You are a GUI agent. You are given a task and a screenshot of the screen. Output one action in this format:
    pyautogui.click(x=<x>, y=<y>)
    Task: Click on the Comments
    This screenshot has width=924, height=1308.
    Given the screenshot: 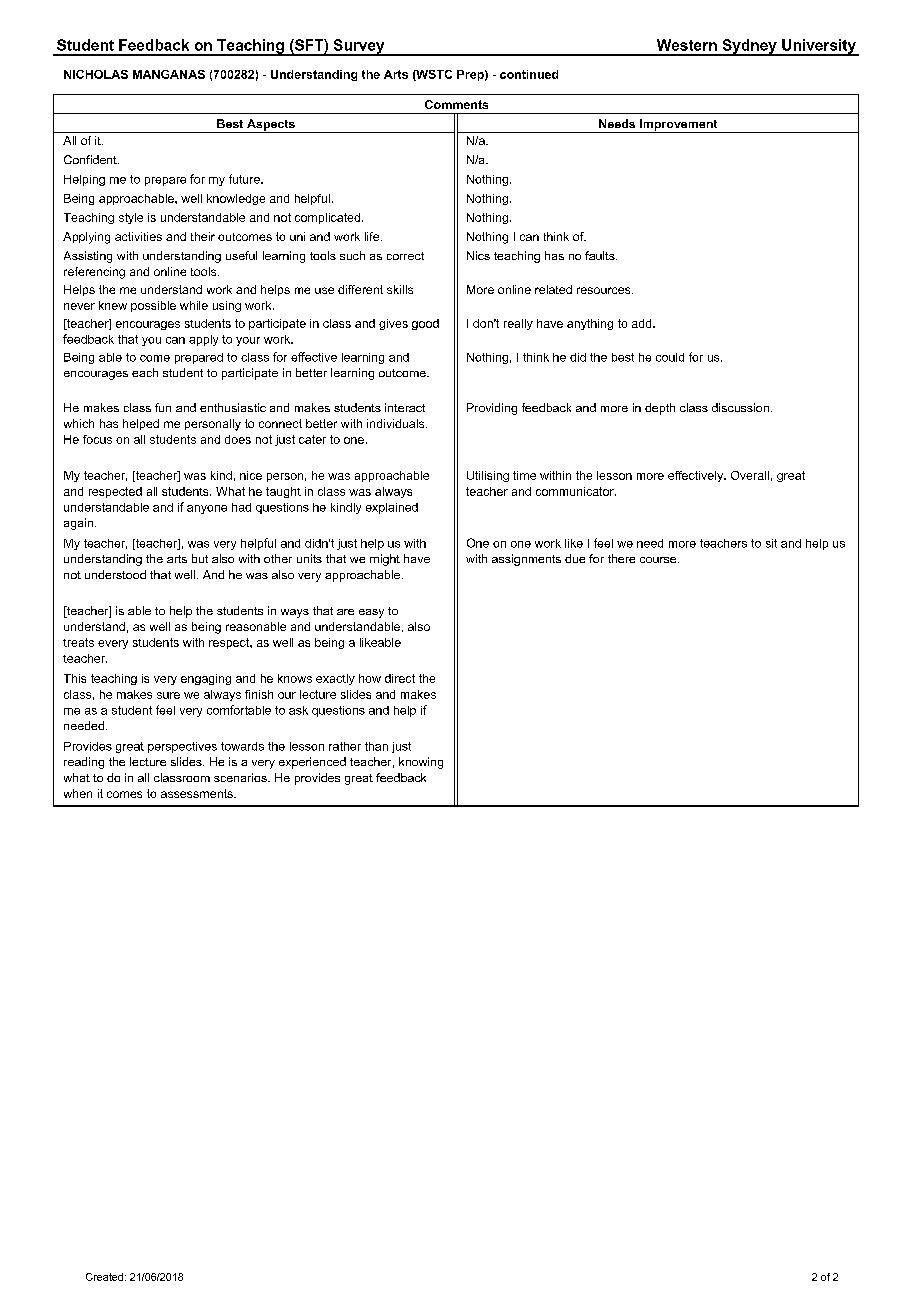 What is the action you would take?
    pyautogui.click(x=456, y=104)
